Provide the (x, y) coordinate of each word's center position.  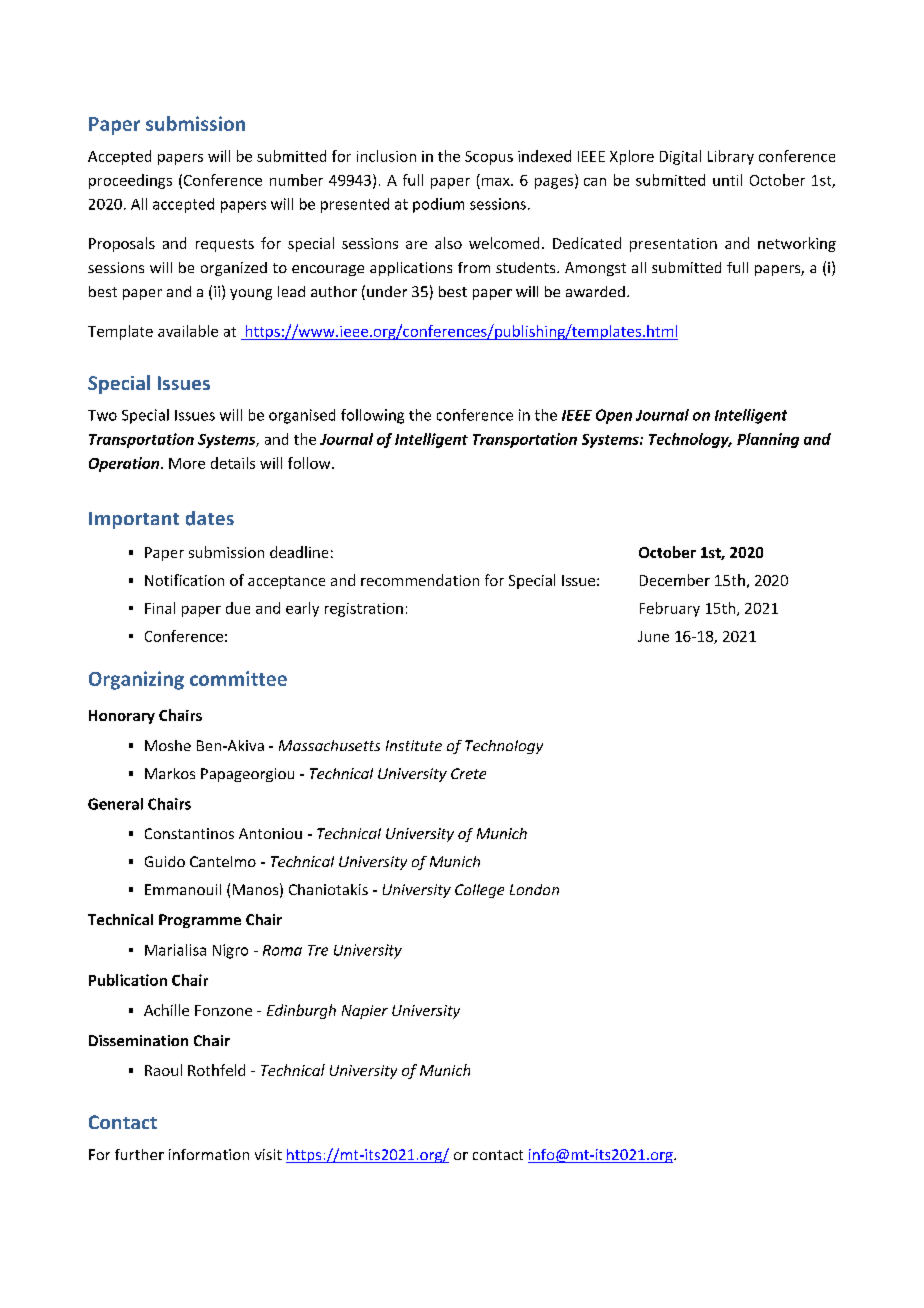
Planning (768, 440)
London (534, 889)
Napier (365, 1012)
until (727, 180)
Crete (468, 773)
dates (210, 518)
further (139, 1154)
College (479, 891)
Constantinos (189, 833)
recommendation (420, 580)
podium (438, 205)
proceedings (130, 181)
